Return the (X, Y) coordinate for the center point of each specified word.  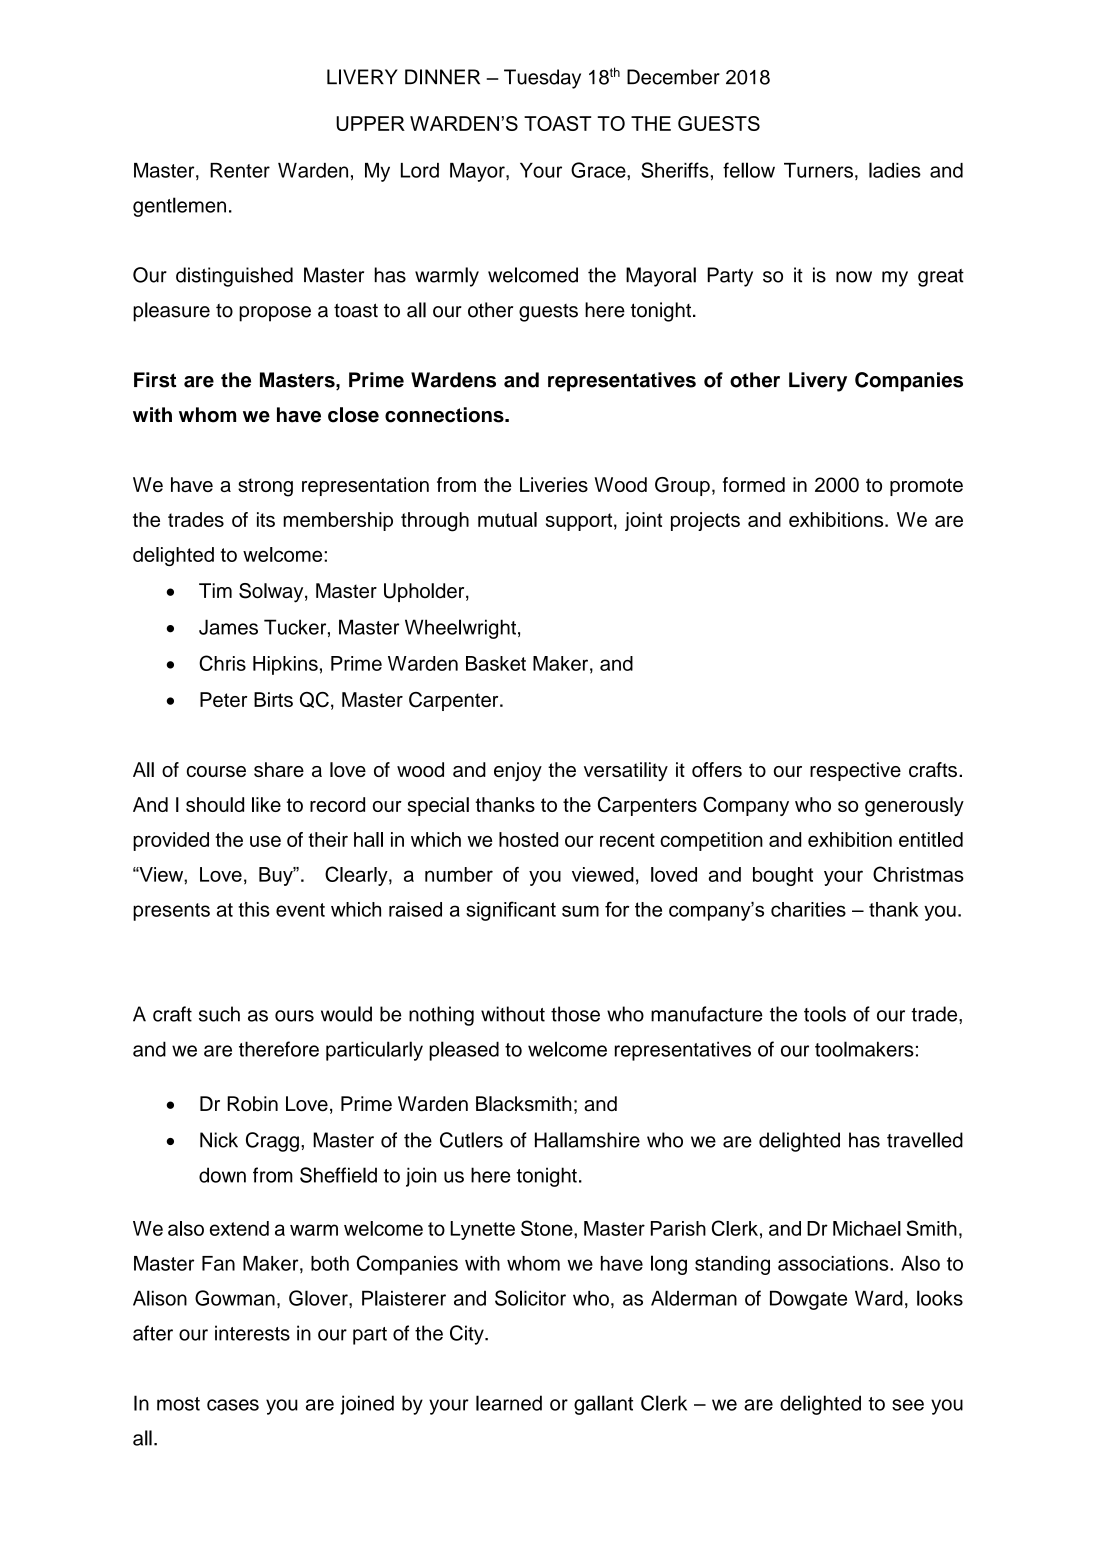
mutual (507, 519)
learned (509, 1403)
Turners (818, 170)
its (266, 519)
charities (808, 909)
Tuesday (542, 79)
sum (580, 911)
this (254, 909)
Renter (240, 170)
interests (252, 1333)
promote (926, 487)
